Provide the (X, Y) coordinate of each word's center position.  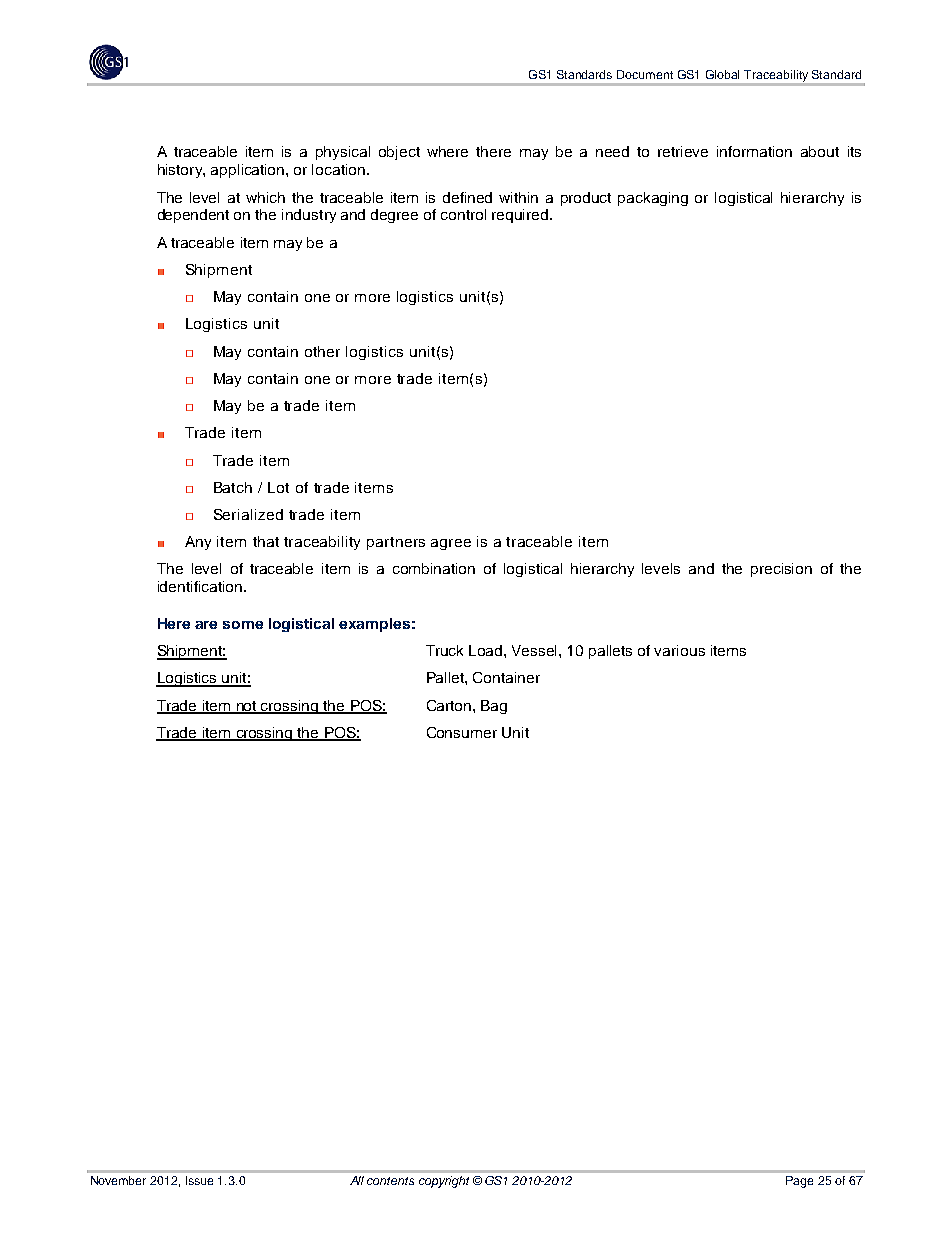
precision (781, 570)
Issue (199, 1180)
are (206, 625)
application (249, 171)
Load (487, 650)
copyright (444, 1182)
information (754, 151)
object (399, 153)
